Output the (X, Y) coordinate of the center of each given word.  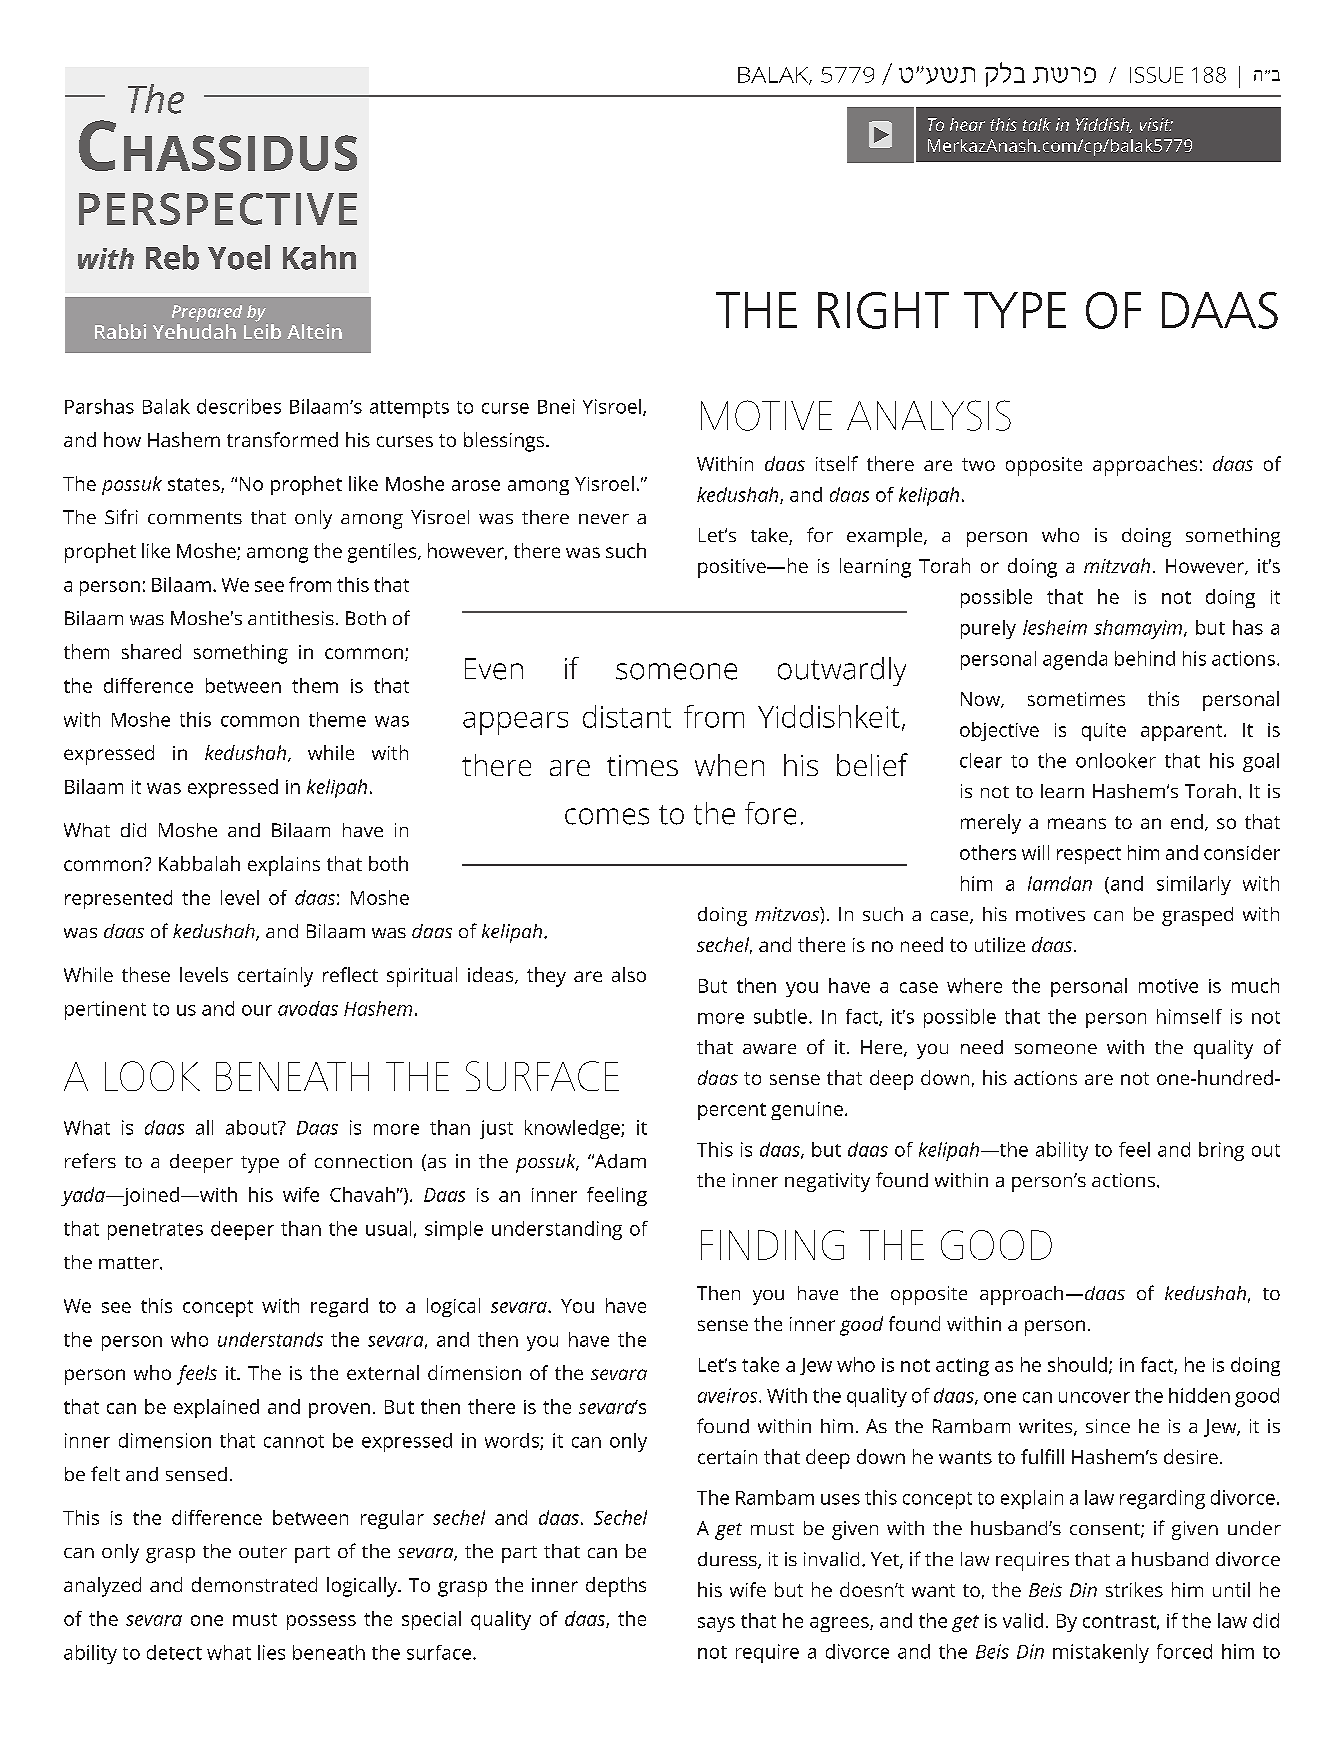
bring (1221, 1151)
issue (1156, 75)
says (716, 1624)
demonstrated (254, 1584)
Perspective (218, 209)
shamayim (1139, 629)
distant (627, 716)
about (253, 1127)
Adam (619, 1161)
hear (967, 124)
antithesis (291, 618)
